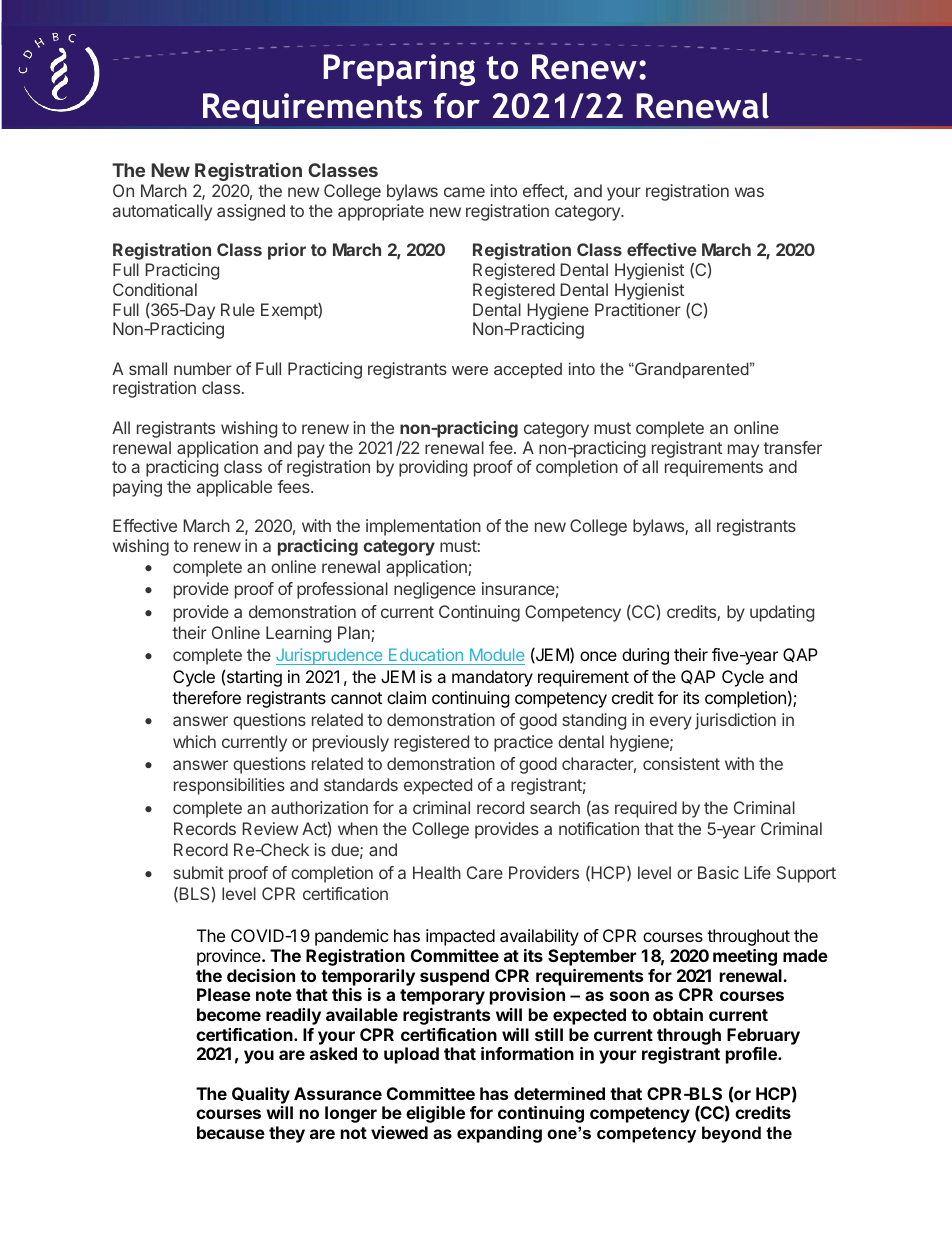  I want to click on applicable, so click(234, 488).
